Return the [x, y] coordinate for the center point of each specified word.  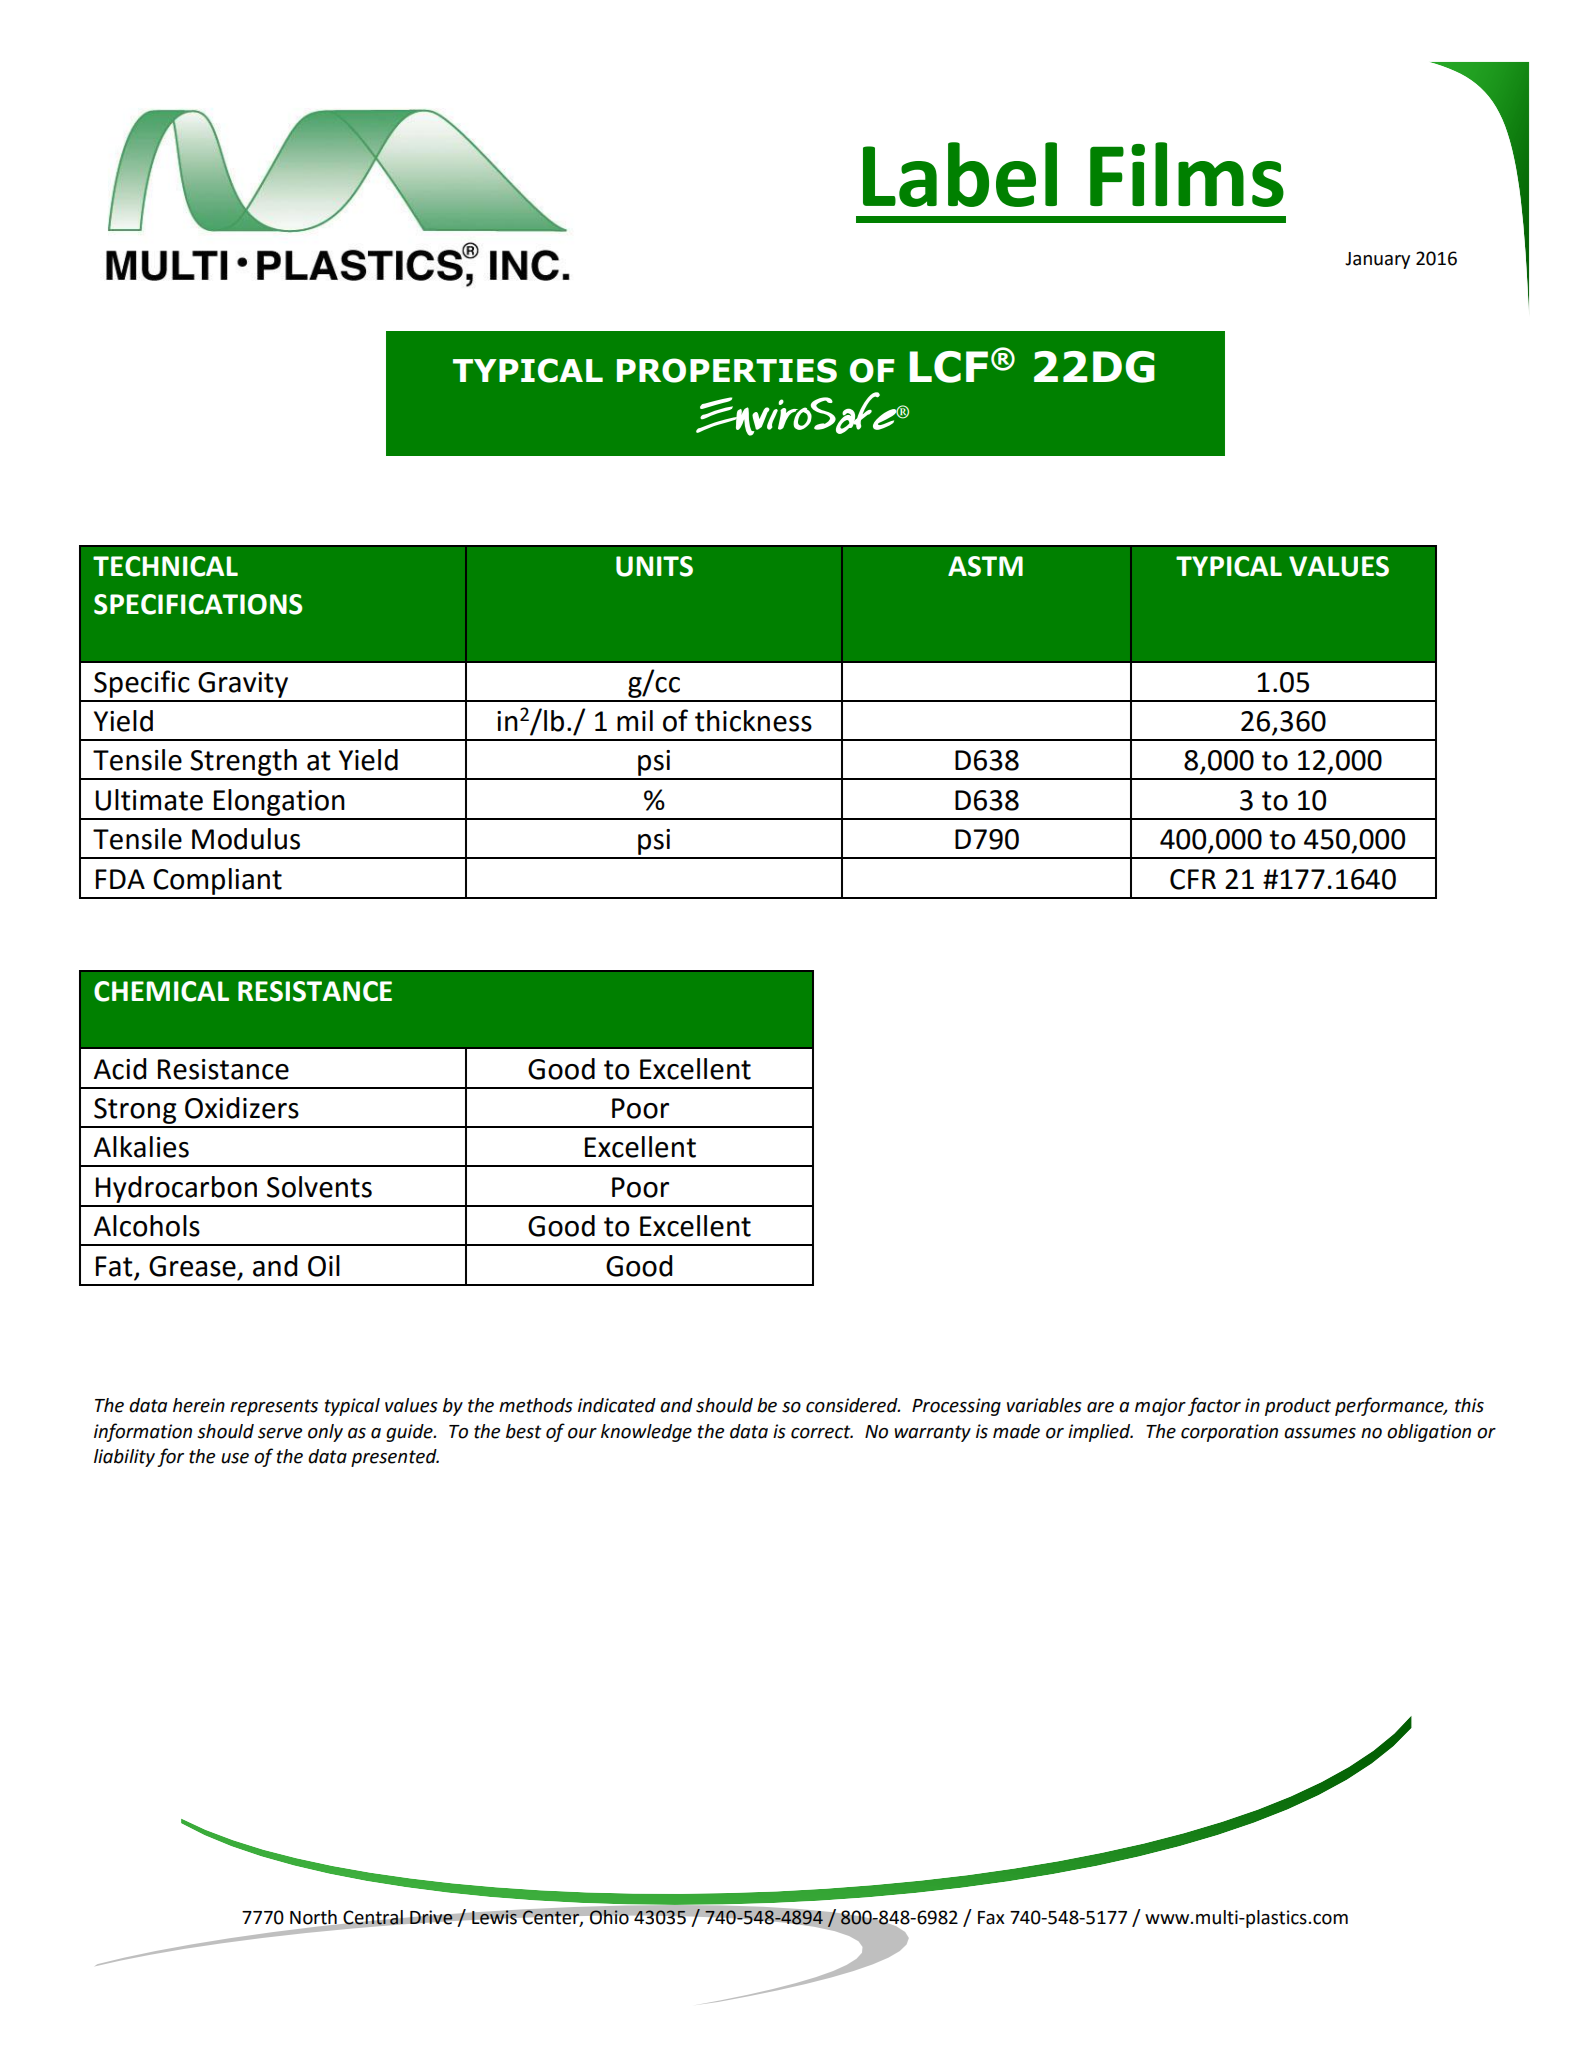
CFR [1193, 879]
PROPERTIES [727, 370]
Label [960, 174]
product [1298, 1407]
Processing [956, 1407]
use [235, 1458]
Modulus [246, 839]
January [1377, 260]
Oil [324, 1266]
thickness [753, 721]
